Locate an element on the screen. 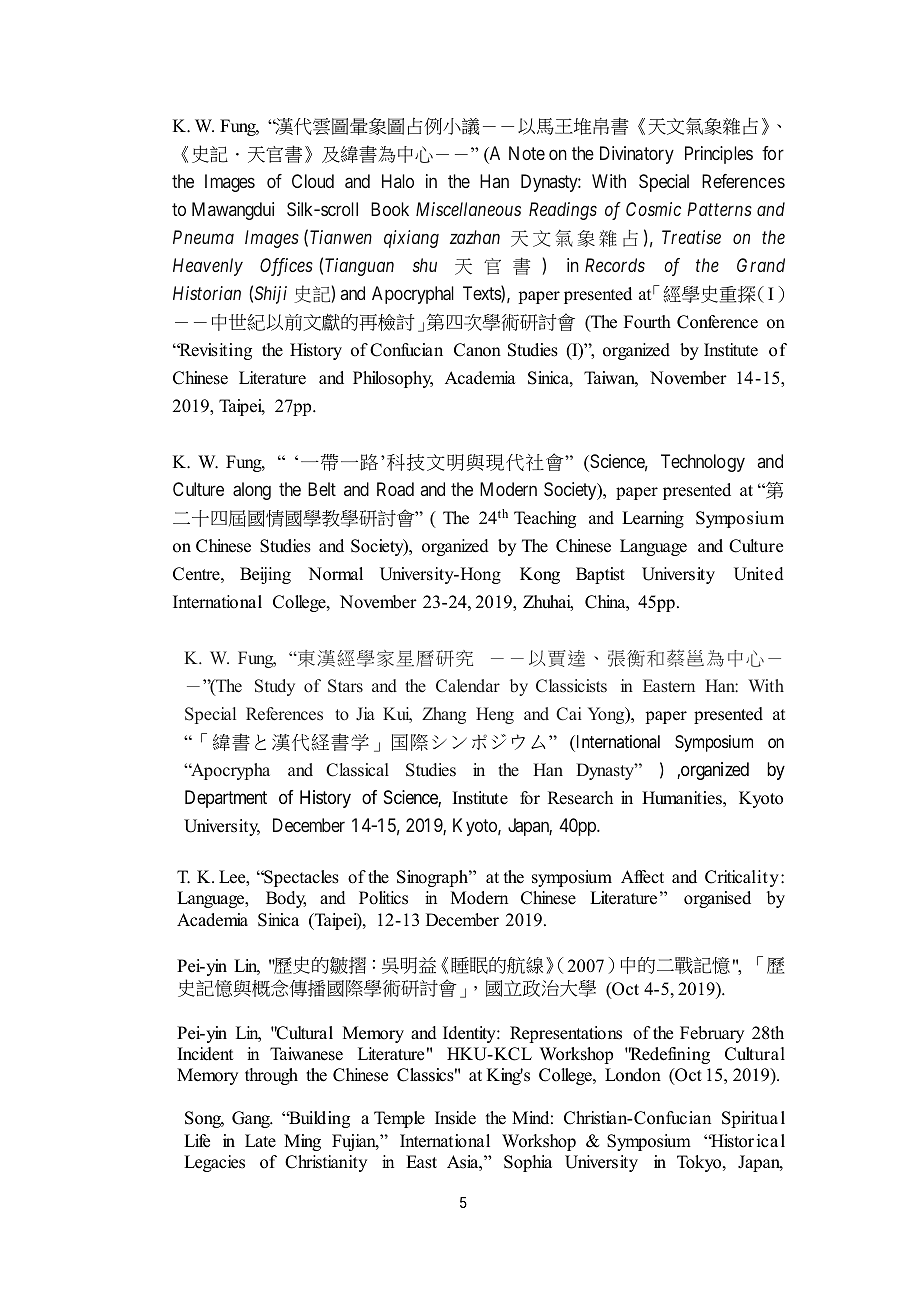 Image resolution: width=924 pixels, height=1308 pixels. Late is located at coordinates (260, 1141).
